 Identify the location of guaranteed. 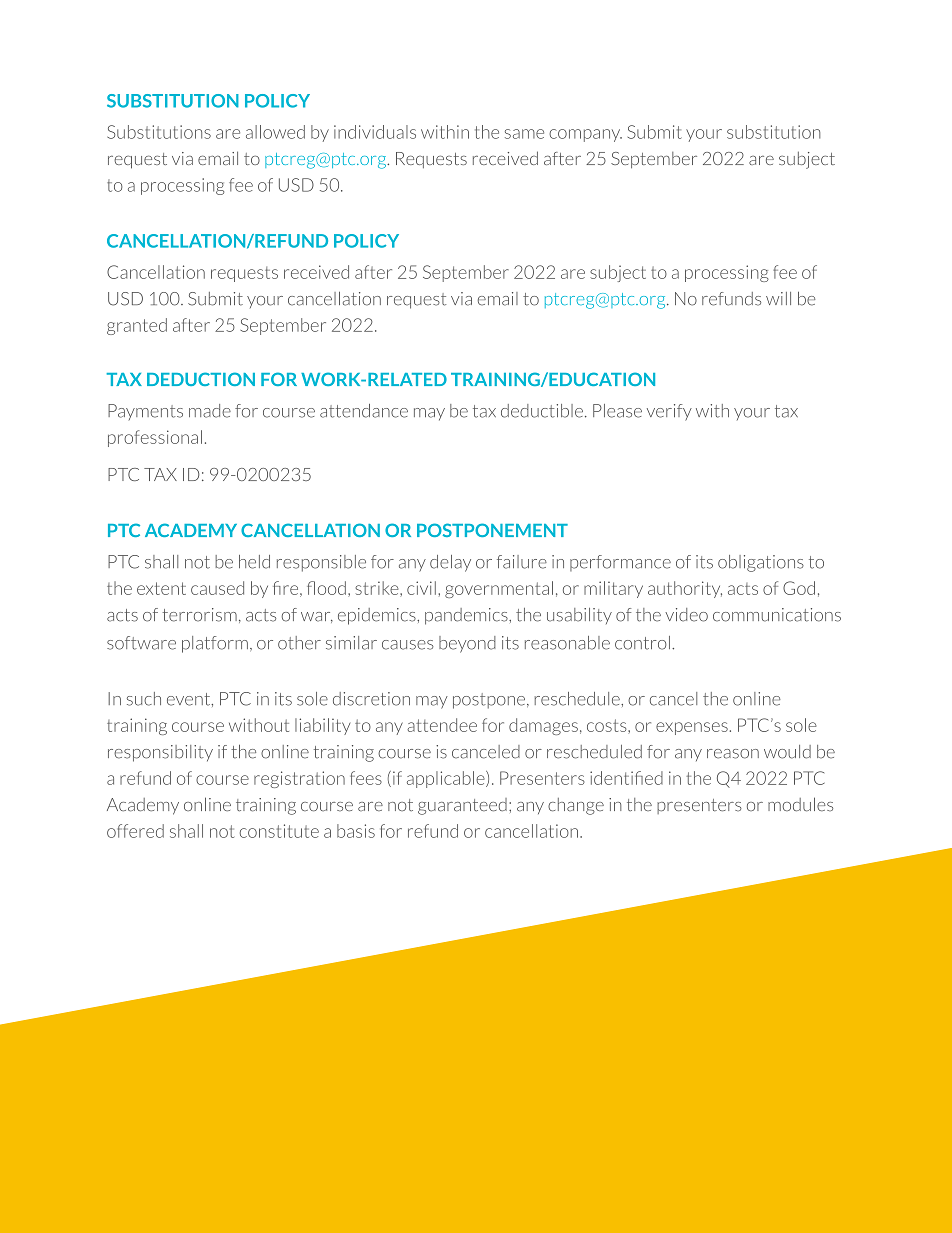
(462, 806).
